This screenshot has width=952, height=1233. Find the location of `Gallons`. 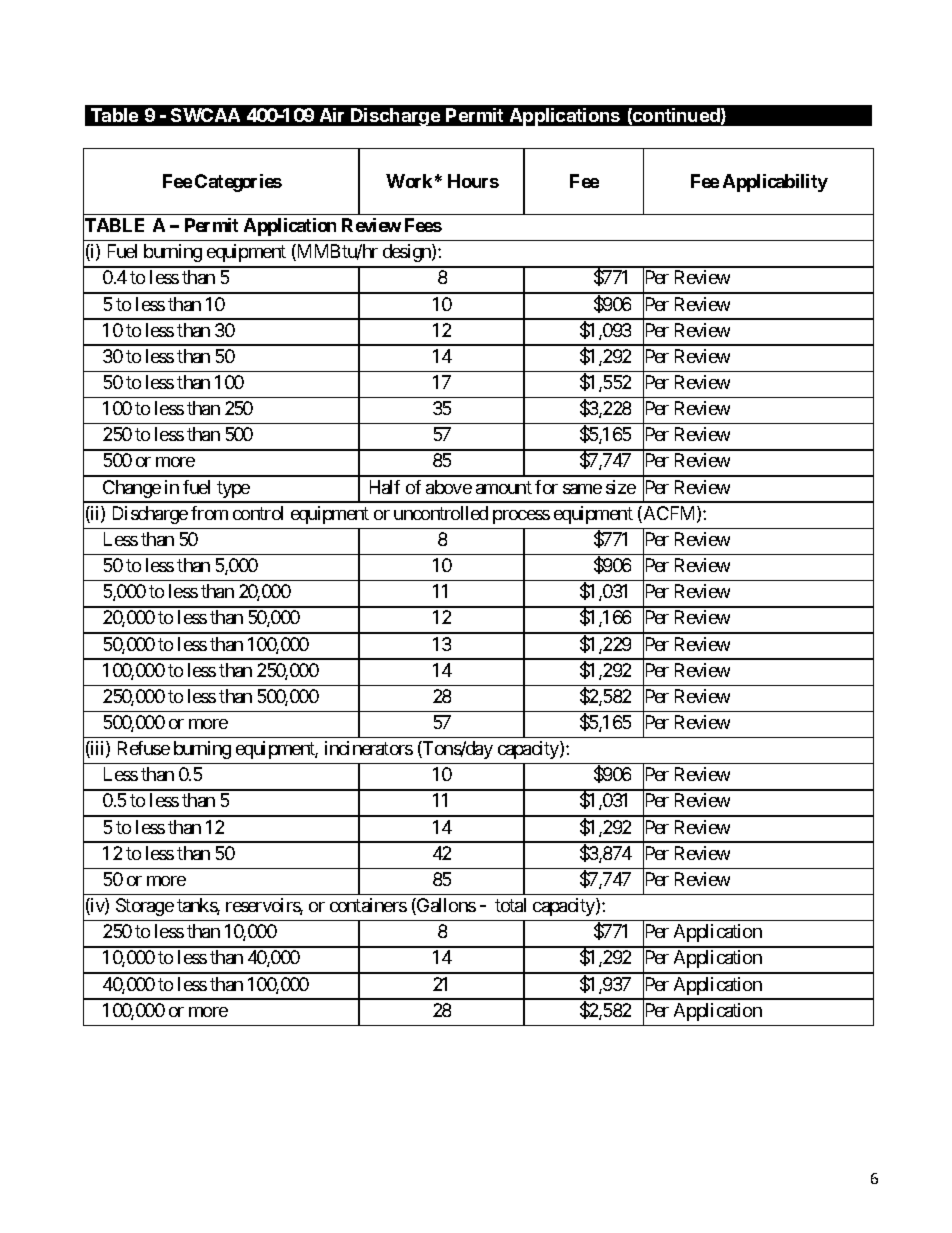

Gallons is located at coordinates (445, 906).
